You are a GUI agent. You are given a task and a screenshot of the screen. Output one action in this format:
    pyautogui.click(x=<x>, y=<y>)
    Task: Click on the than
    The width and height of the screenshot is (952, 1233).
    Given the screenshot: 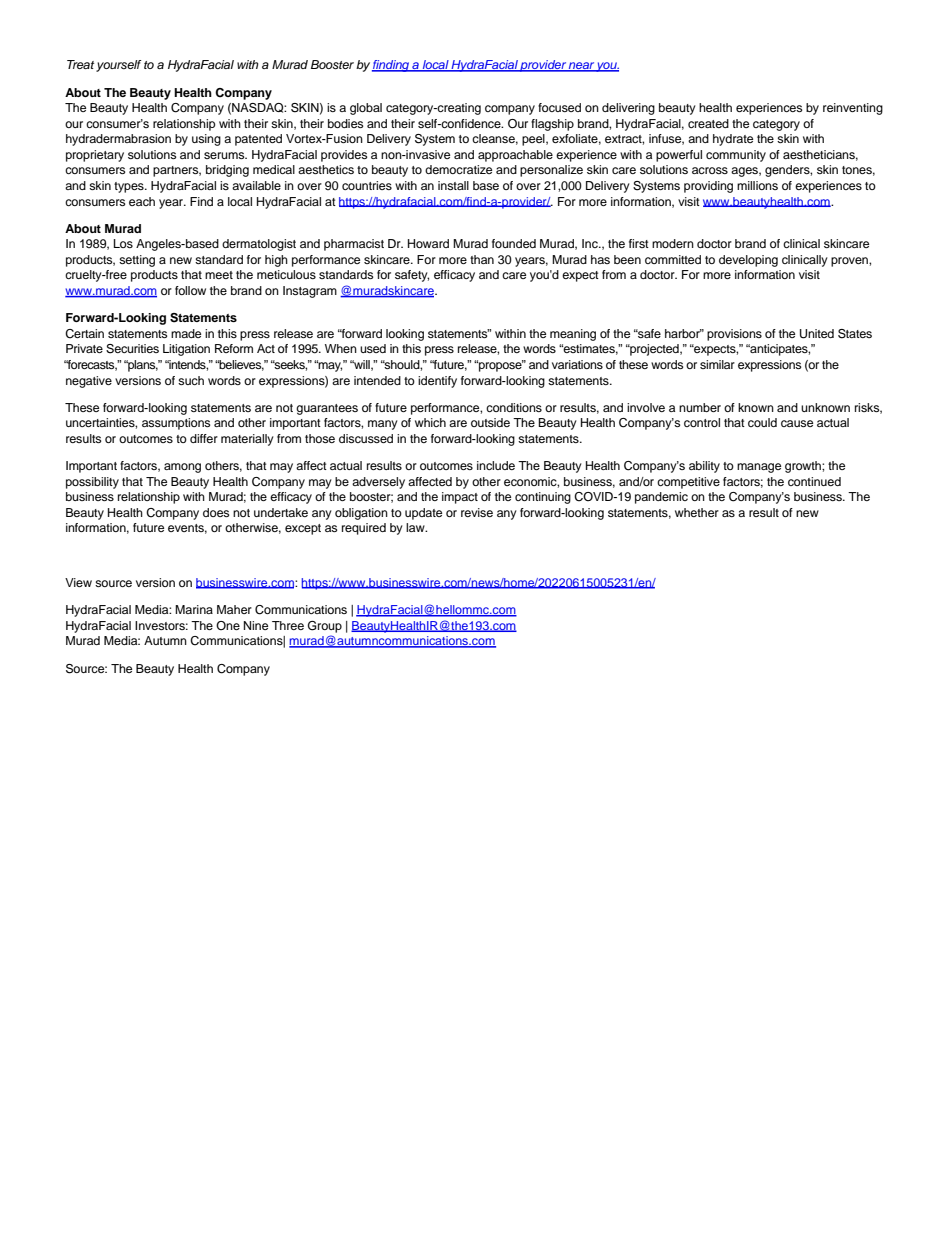 What is the action you would take?
    pyautogui.click(x=482, y=259)
